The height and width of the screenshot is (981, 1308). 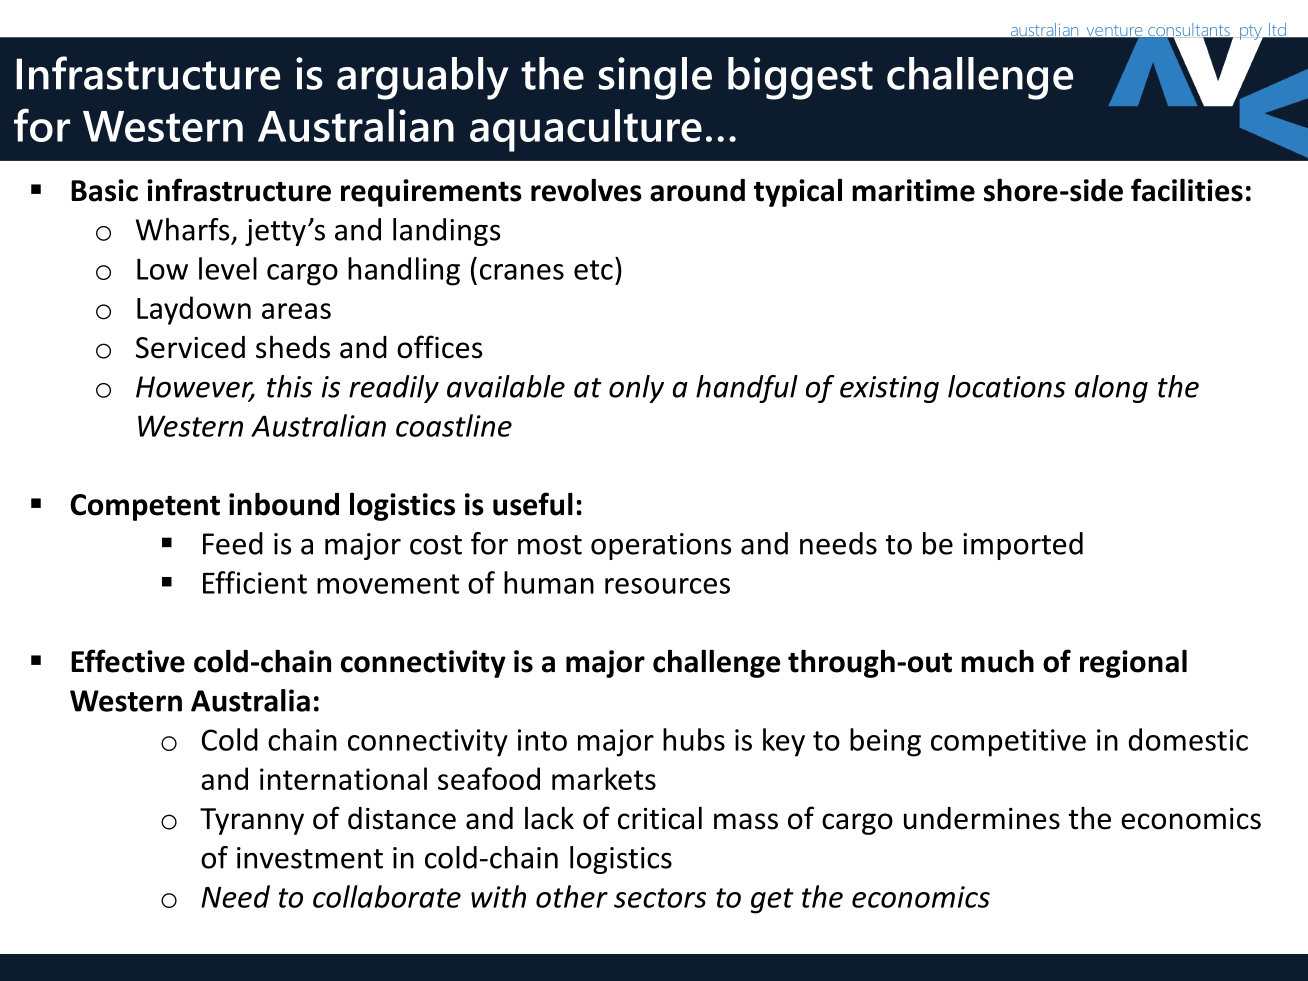 I want to click on single, so click(x=655, y=78).
